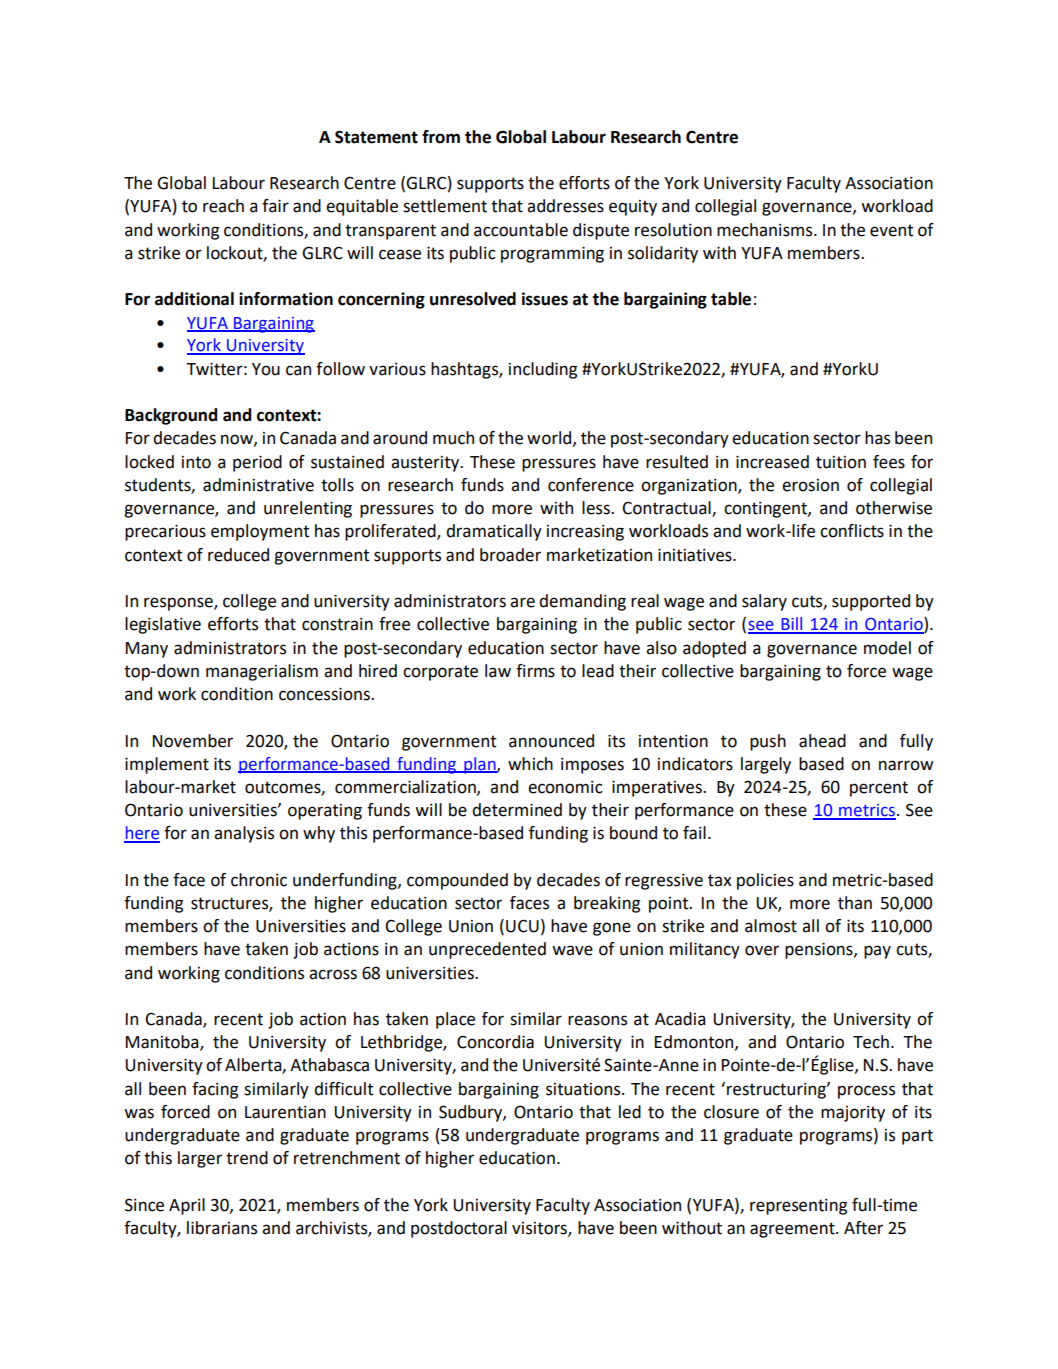 The width and height of the document is (1058, 1369). I want to click on addresses, so click(565, 206).
